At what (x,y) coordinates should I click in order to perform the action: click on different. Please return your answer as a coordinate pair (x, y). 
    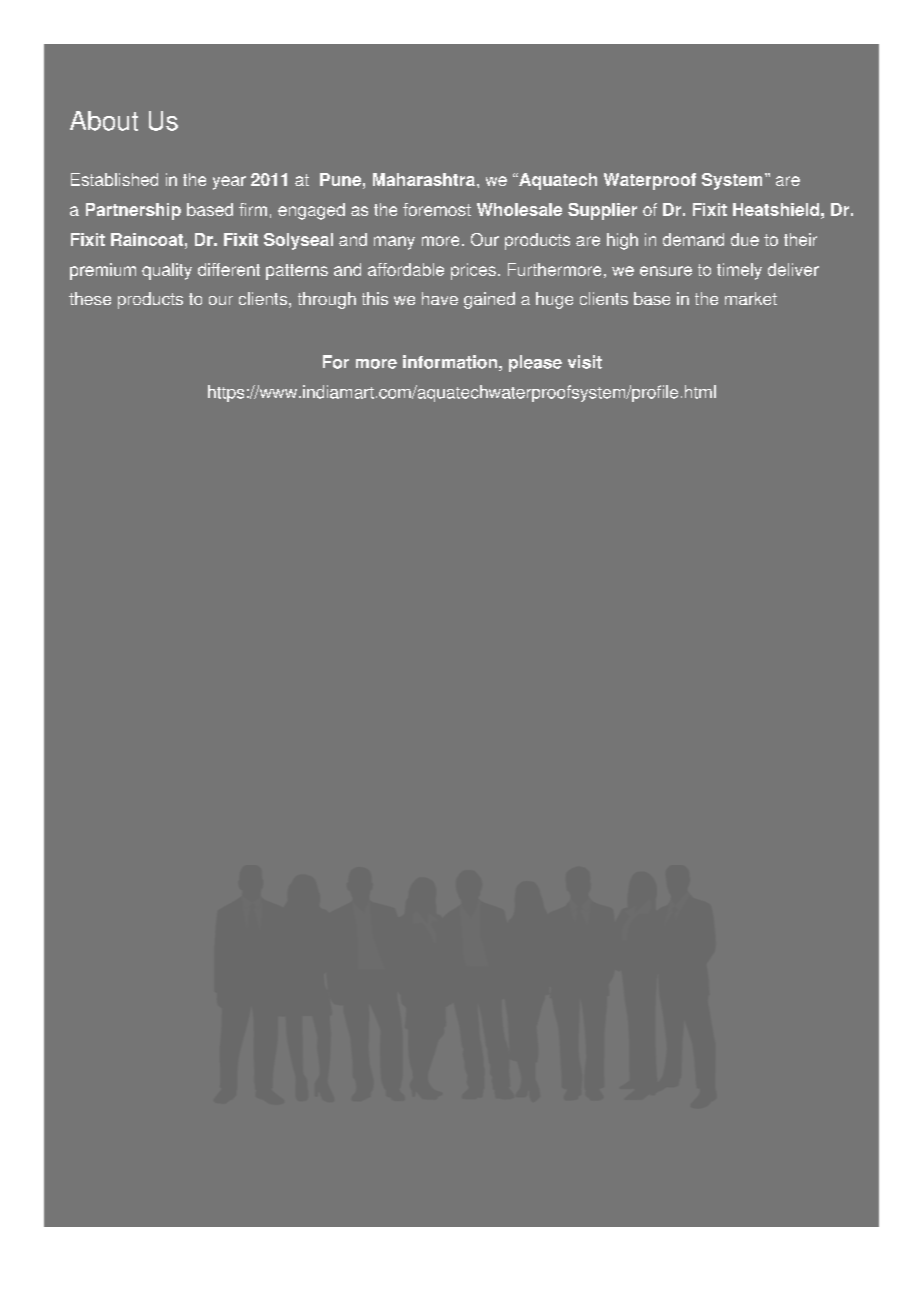
    Looking at the image, I should click on (229, 269).
